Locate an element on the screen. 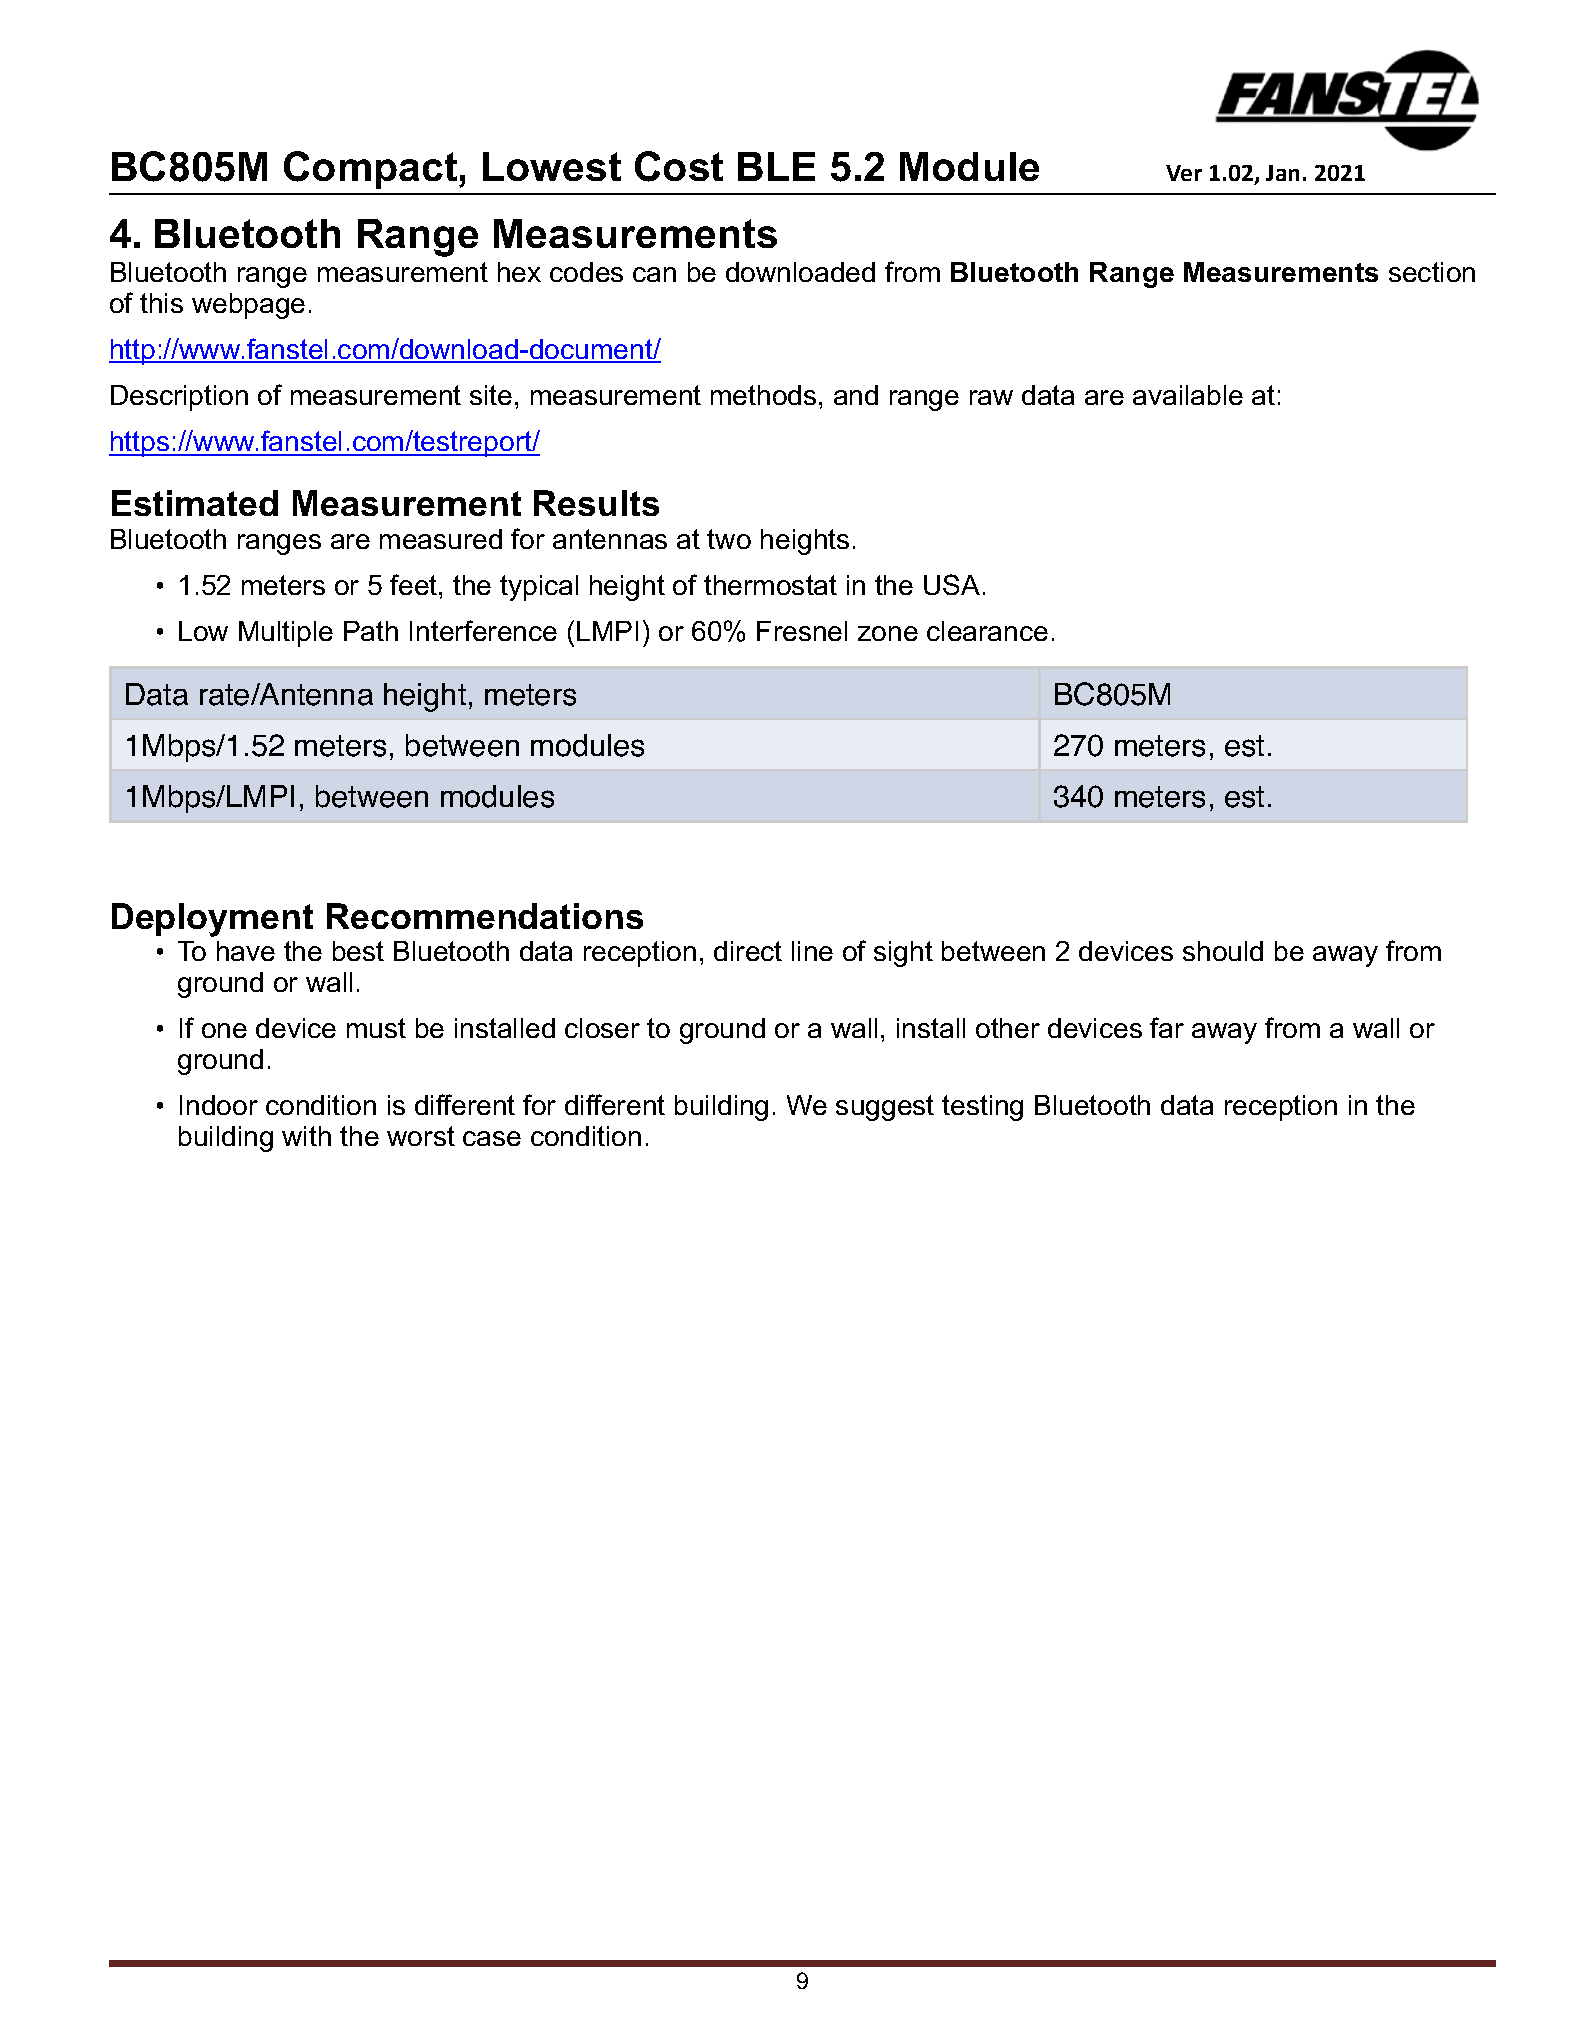 The width and height of the screenshot is (1569, 2031). Multiple is located at coordinates (286, 634).
